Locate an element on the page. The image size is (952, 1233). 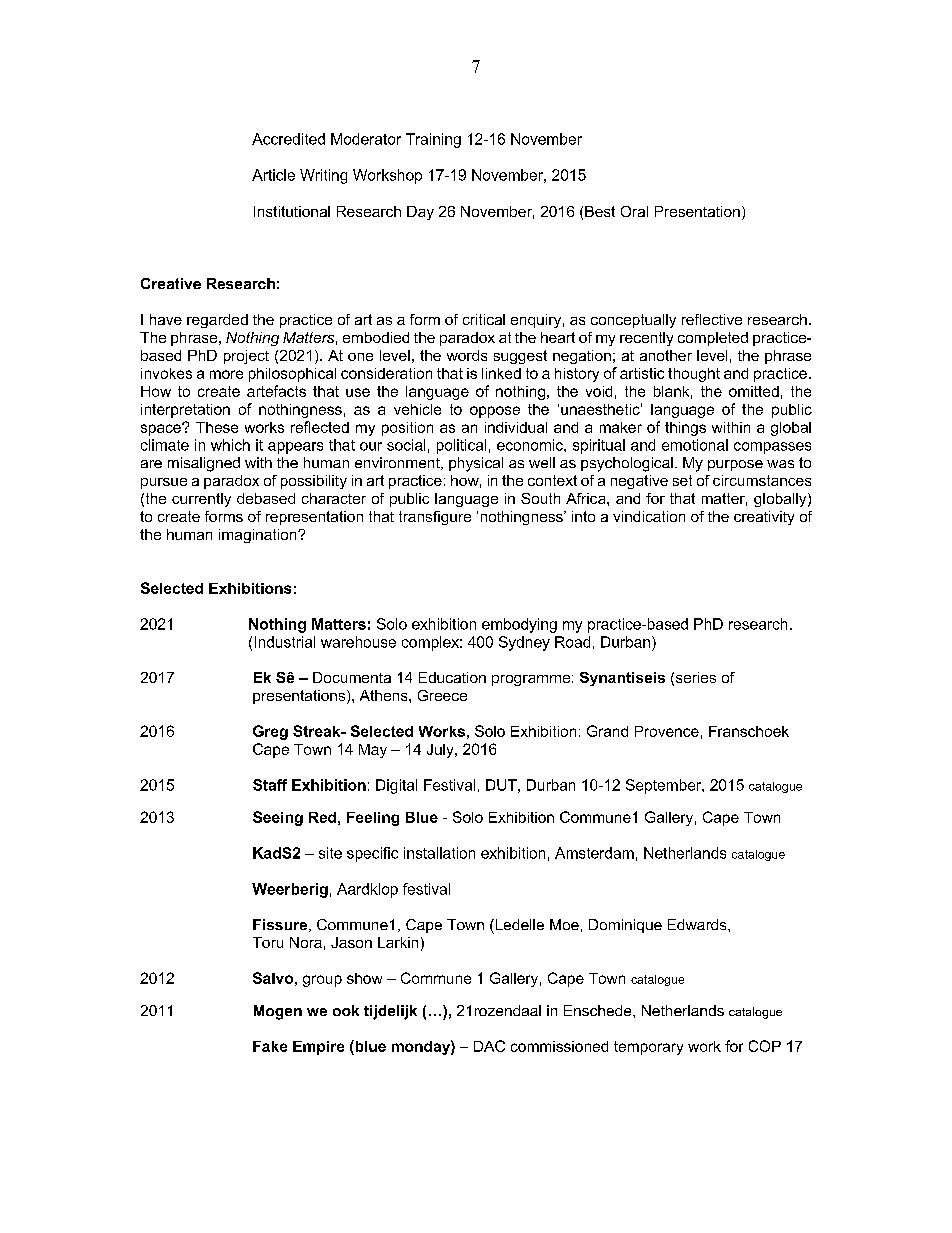
Oral is located at coordinates (634, 211).
